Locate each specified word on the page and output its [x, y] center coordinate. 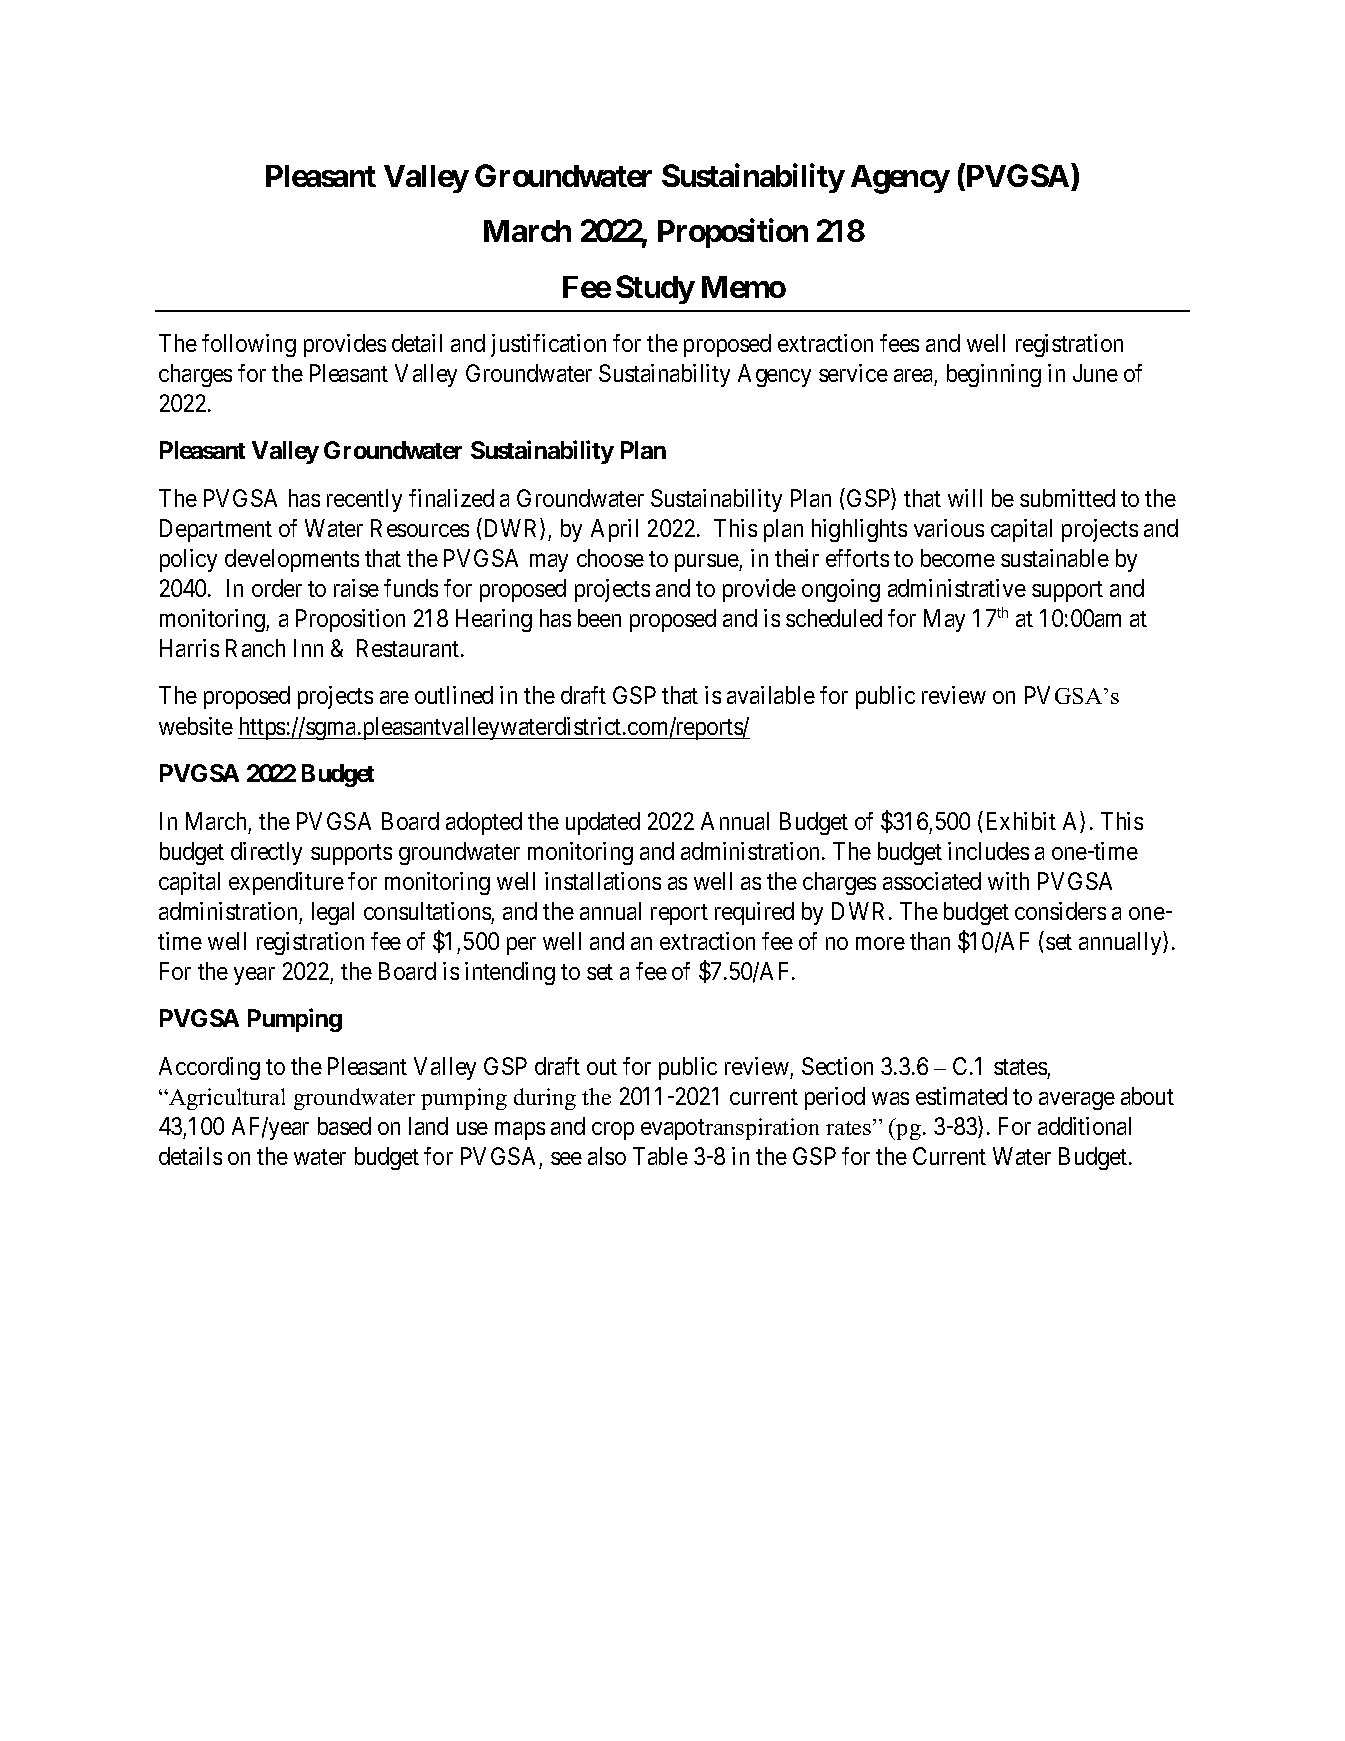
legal [333, 913]
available [771, 695]
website [196, 726]
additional [1084, 1126]
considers [1060, 911]
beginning [994, 375]
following [249, 345]
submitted [1067, 498]
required [754, 913]
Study [655, 289]
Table [660, 1156]
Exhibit [1021, 821]
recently [364, 500]
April [614, 530]
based [344, 1126]
